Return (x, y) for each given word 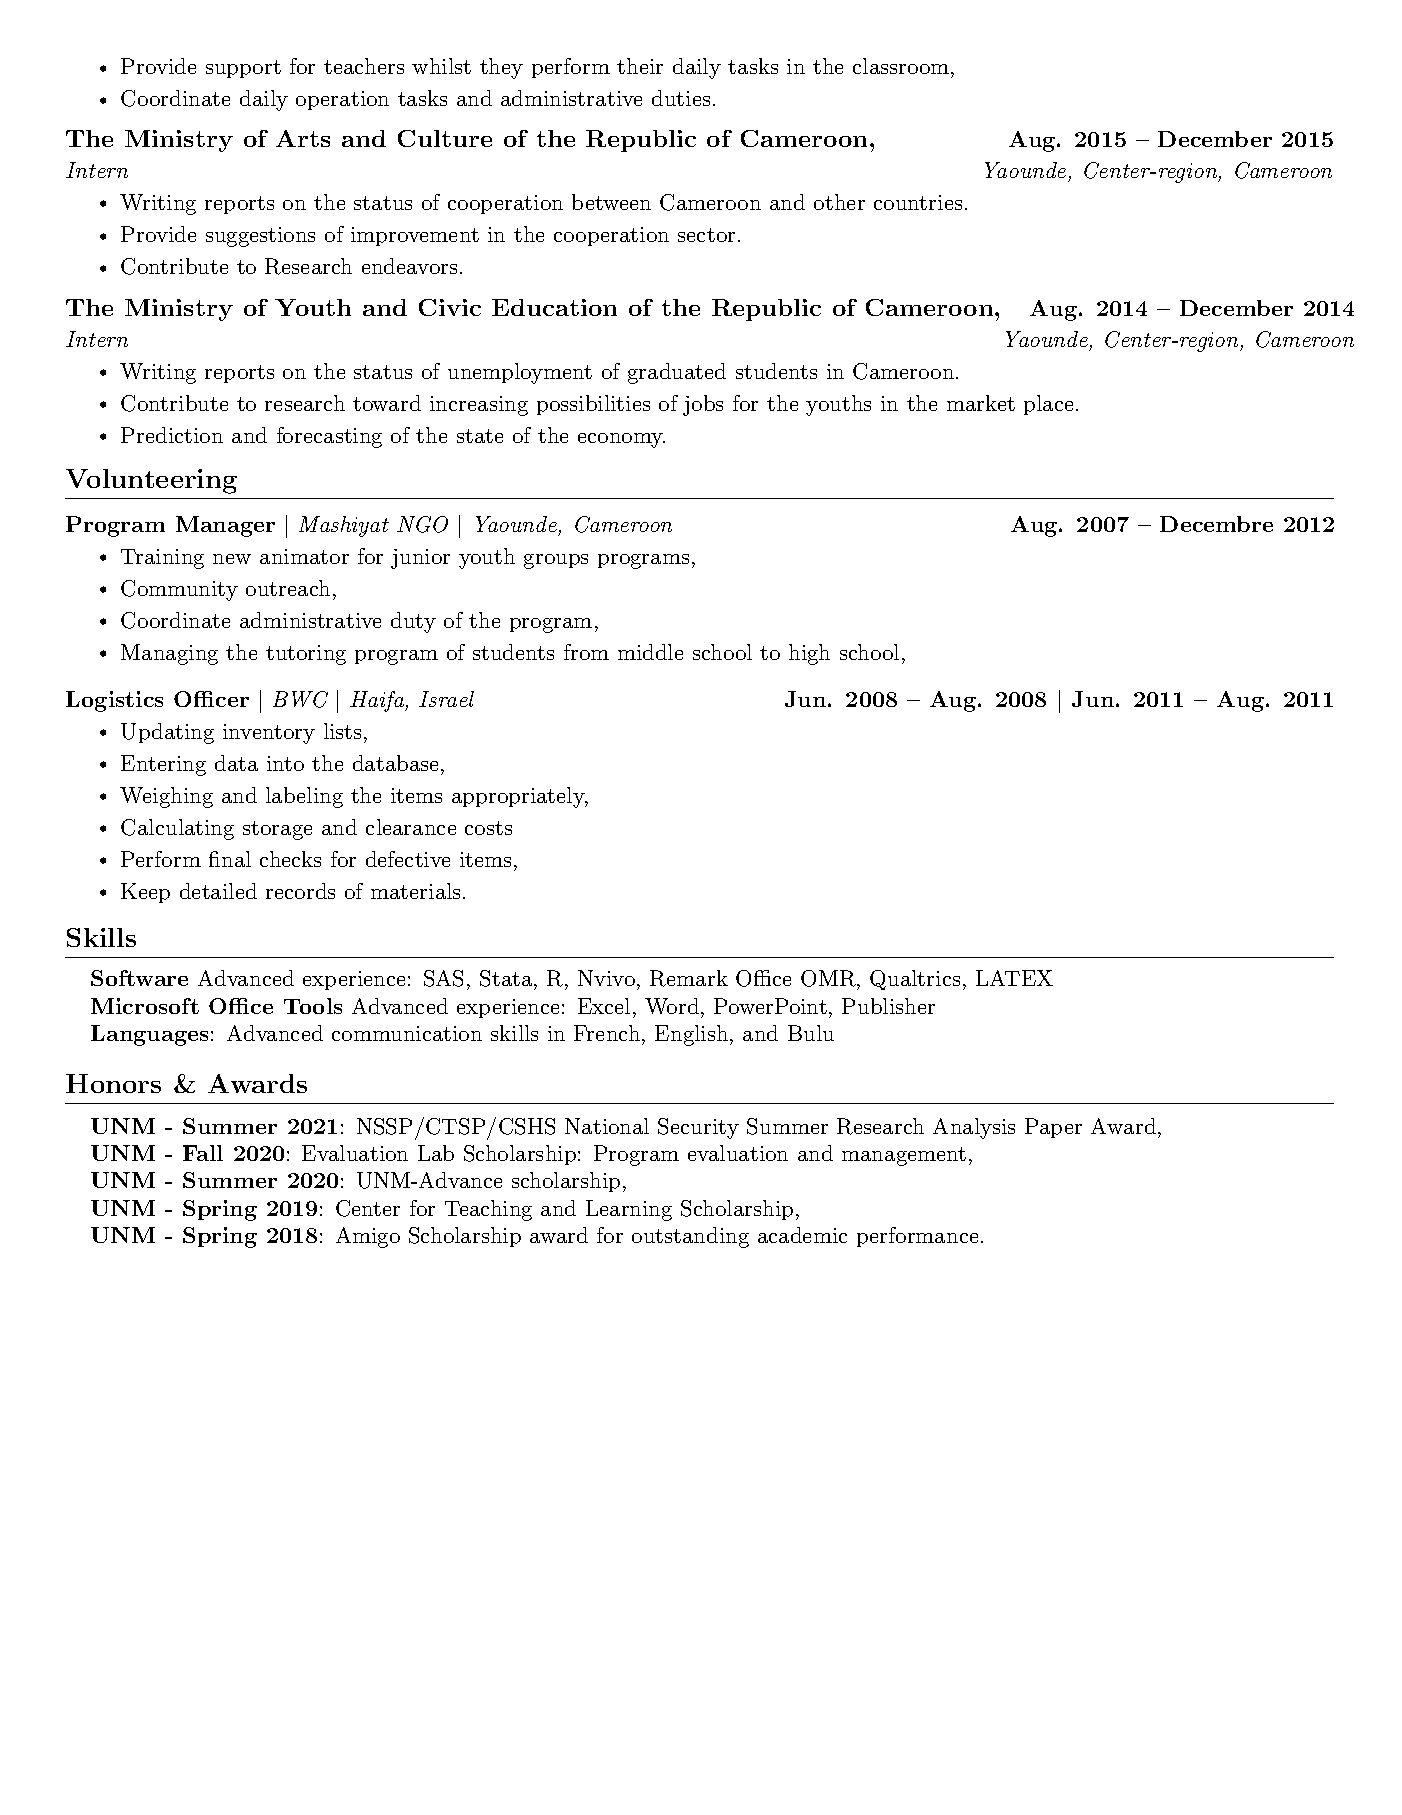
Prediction (172, 435)
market (981, 403)
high (809, 654)
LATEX (1014, 978)
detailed (218, 891)
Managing (169, 654)
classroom (901, 66)
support (243, 69)
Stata (507, 980)
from (586, 652)
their (640, 66)
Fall (203, 1153)
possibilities (593, 405)
